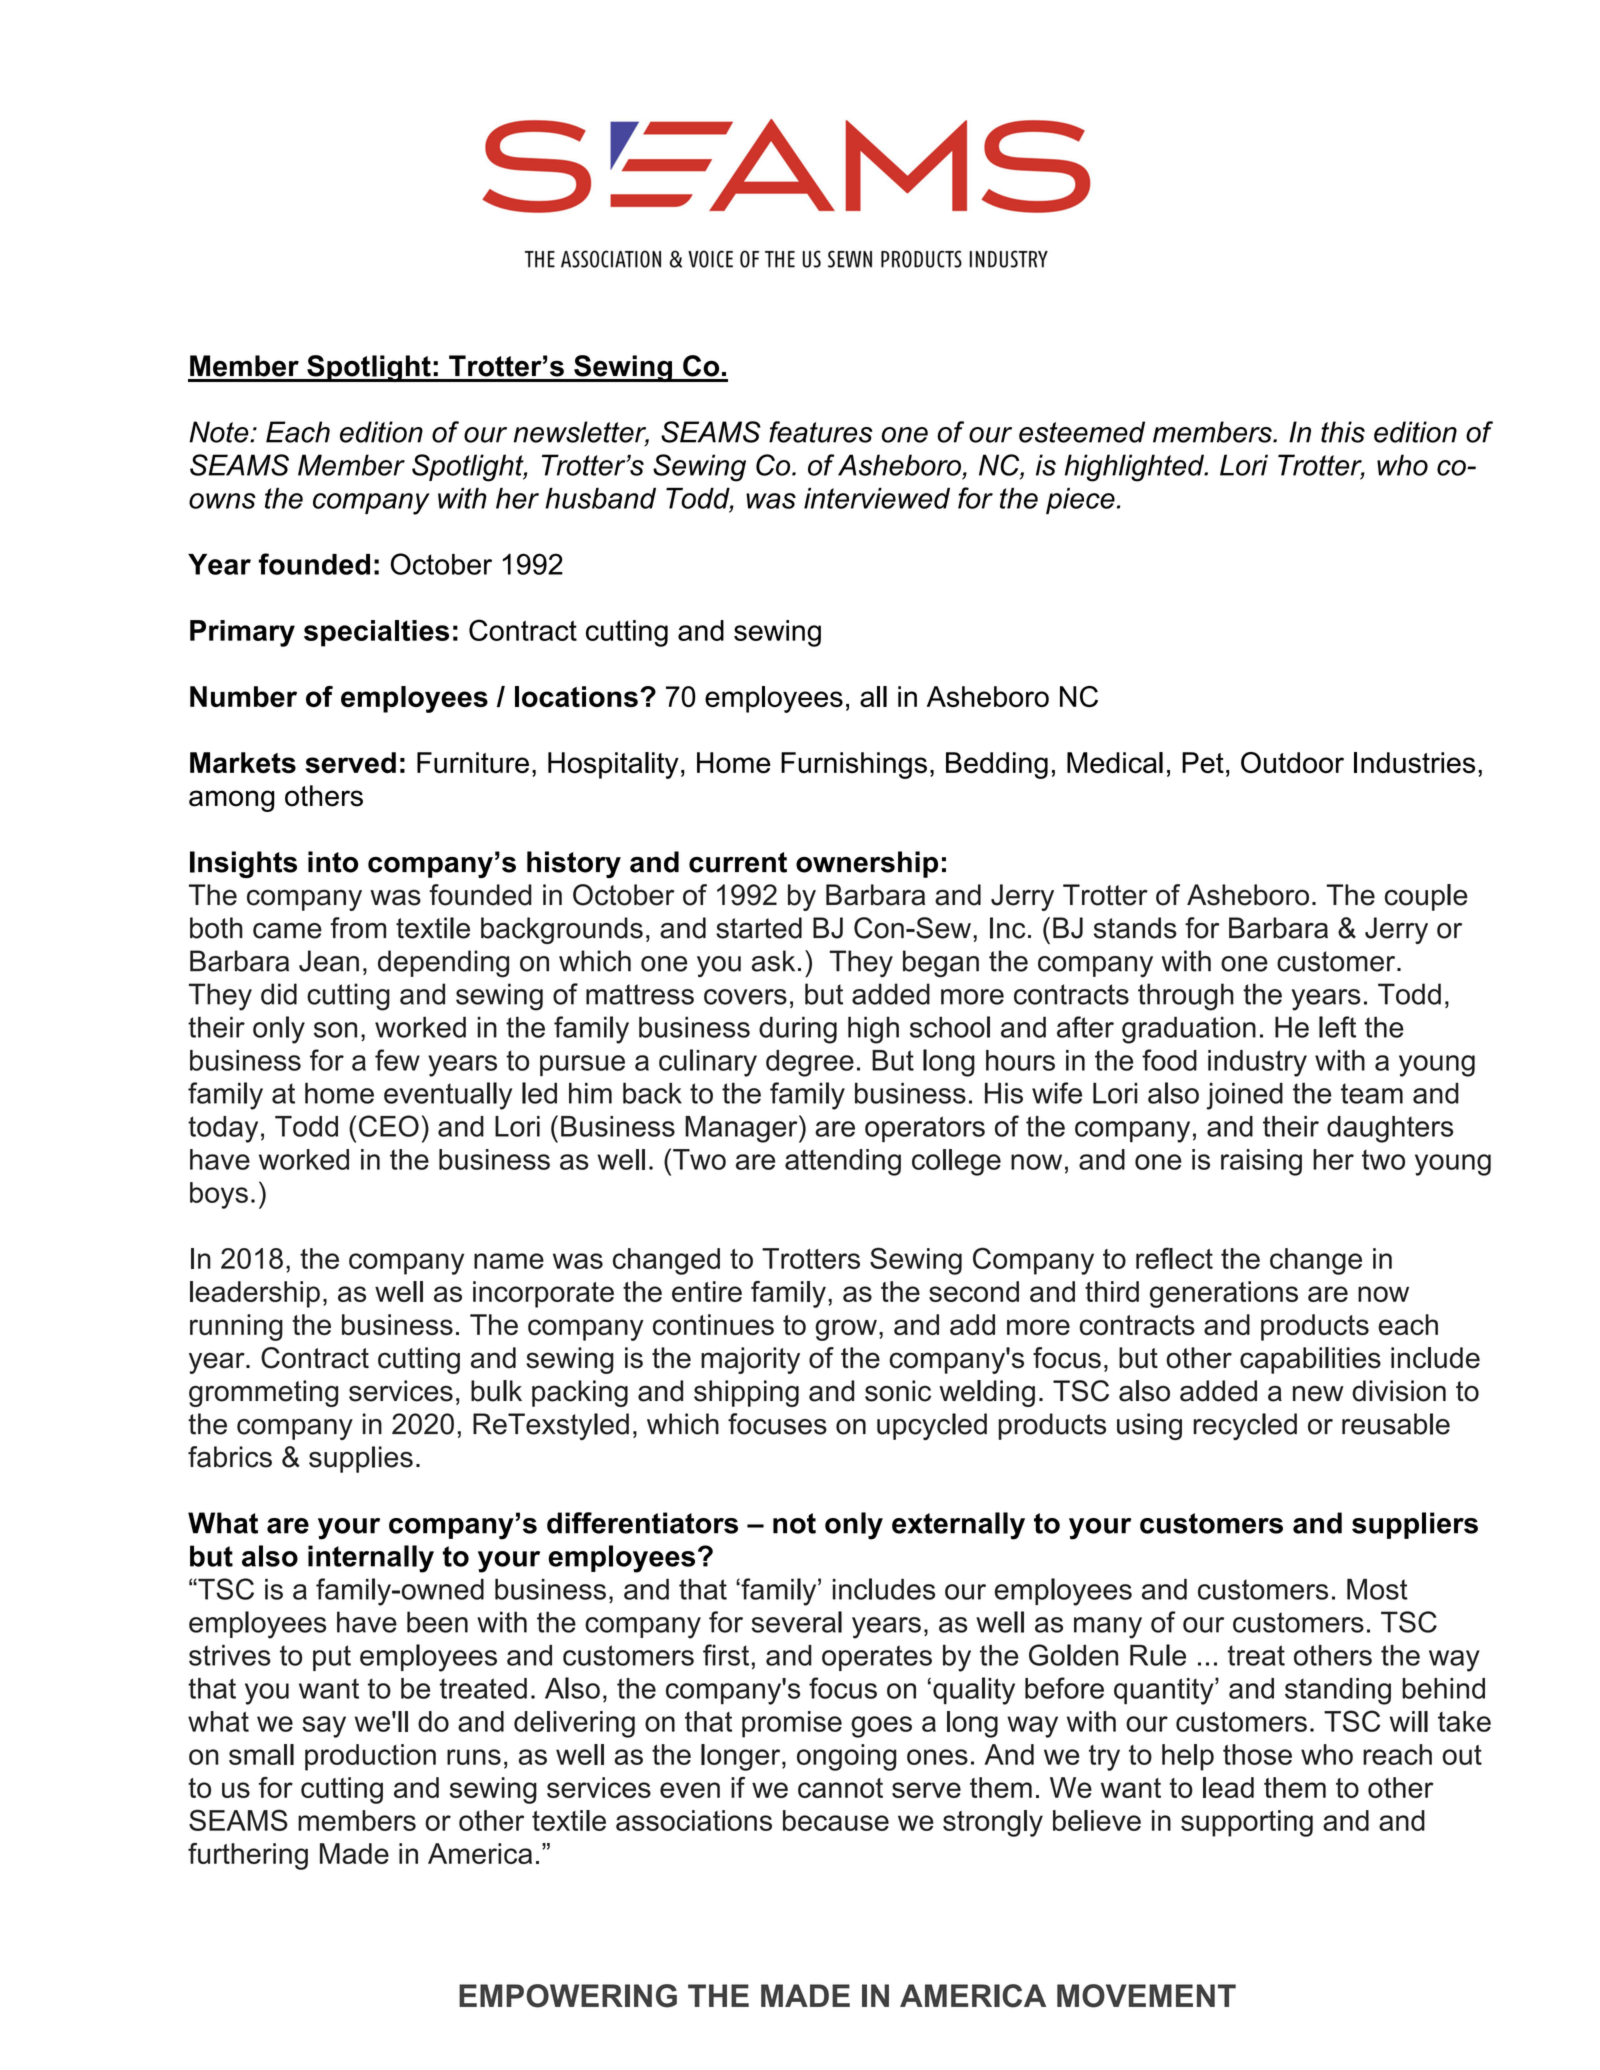  Describe the element at coordinates (220, 432) in the page. I see `Note` at that location.
